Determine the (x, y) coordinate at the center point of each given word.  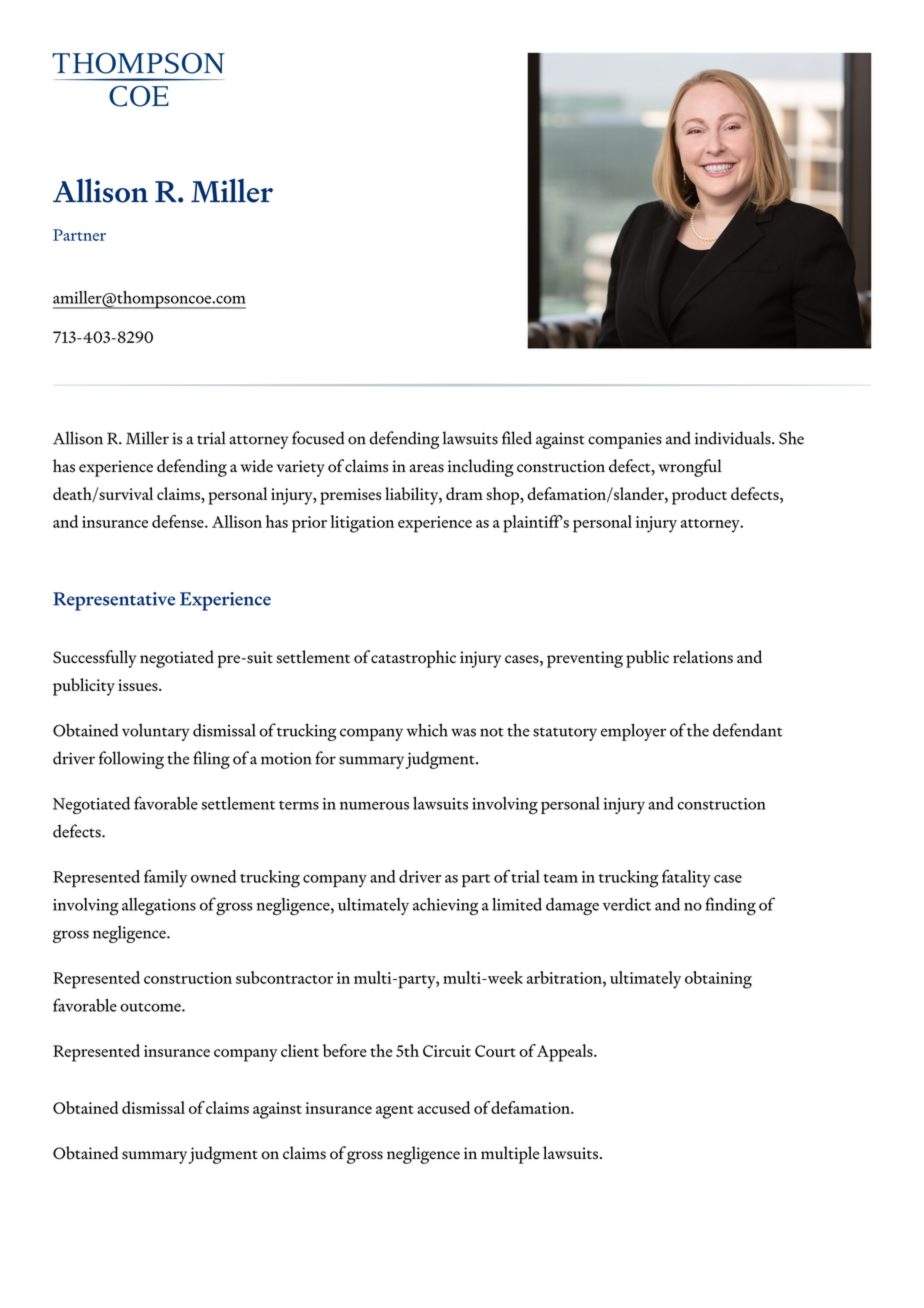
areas (426, 468)
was (463, 732)
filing (211, 760)
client (300, 1050)
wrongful (690, 468)
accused (443, 1107)
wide (257, 466)
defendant (747, 730)
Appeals (566, 1053)
